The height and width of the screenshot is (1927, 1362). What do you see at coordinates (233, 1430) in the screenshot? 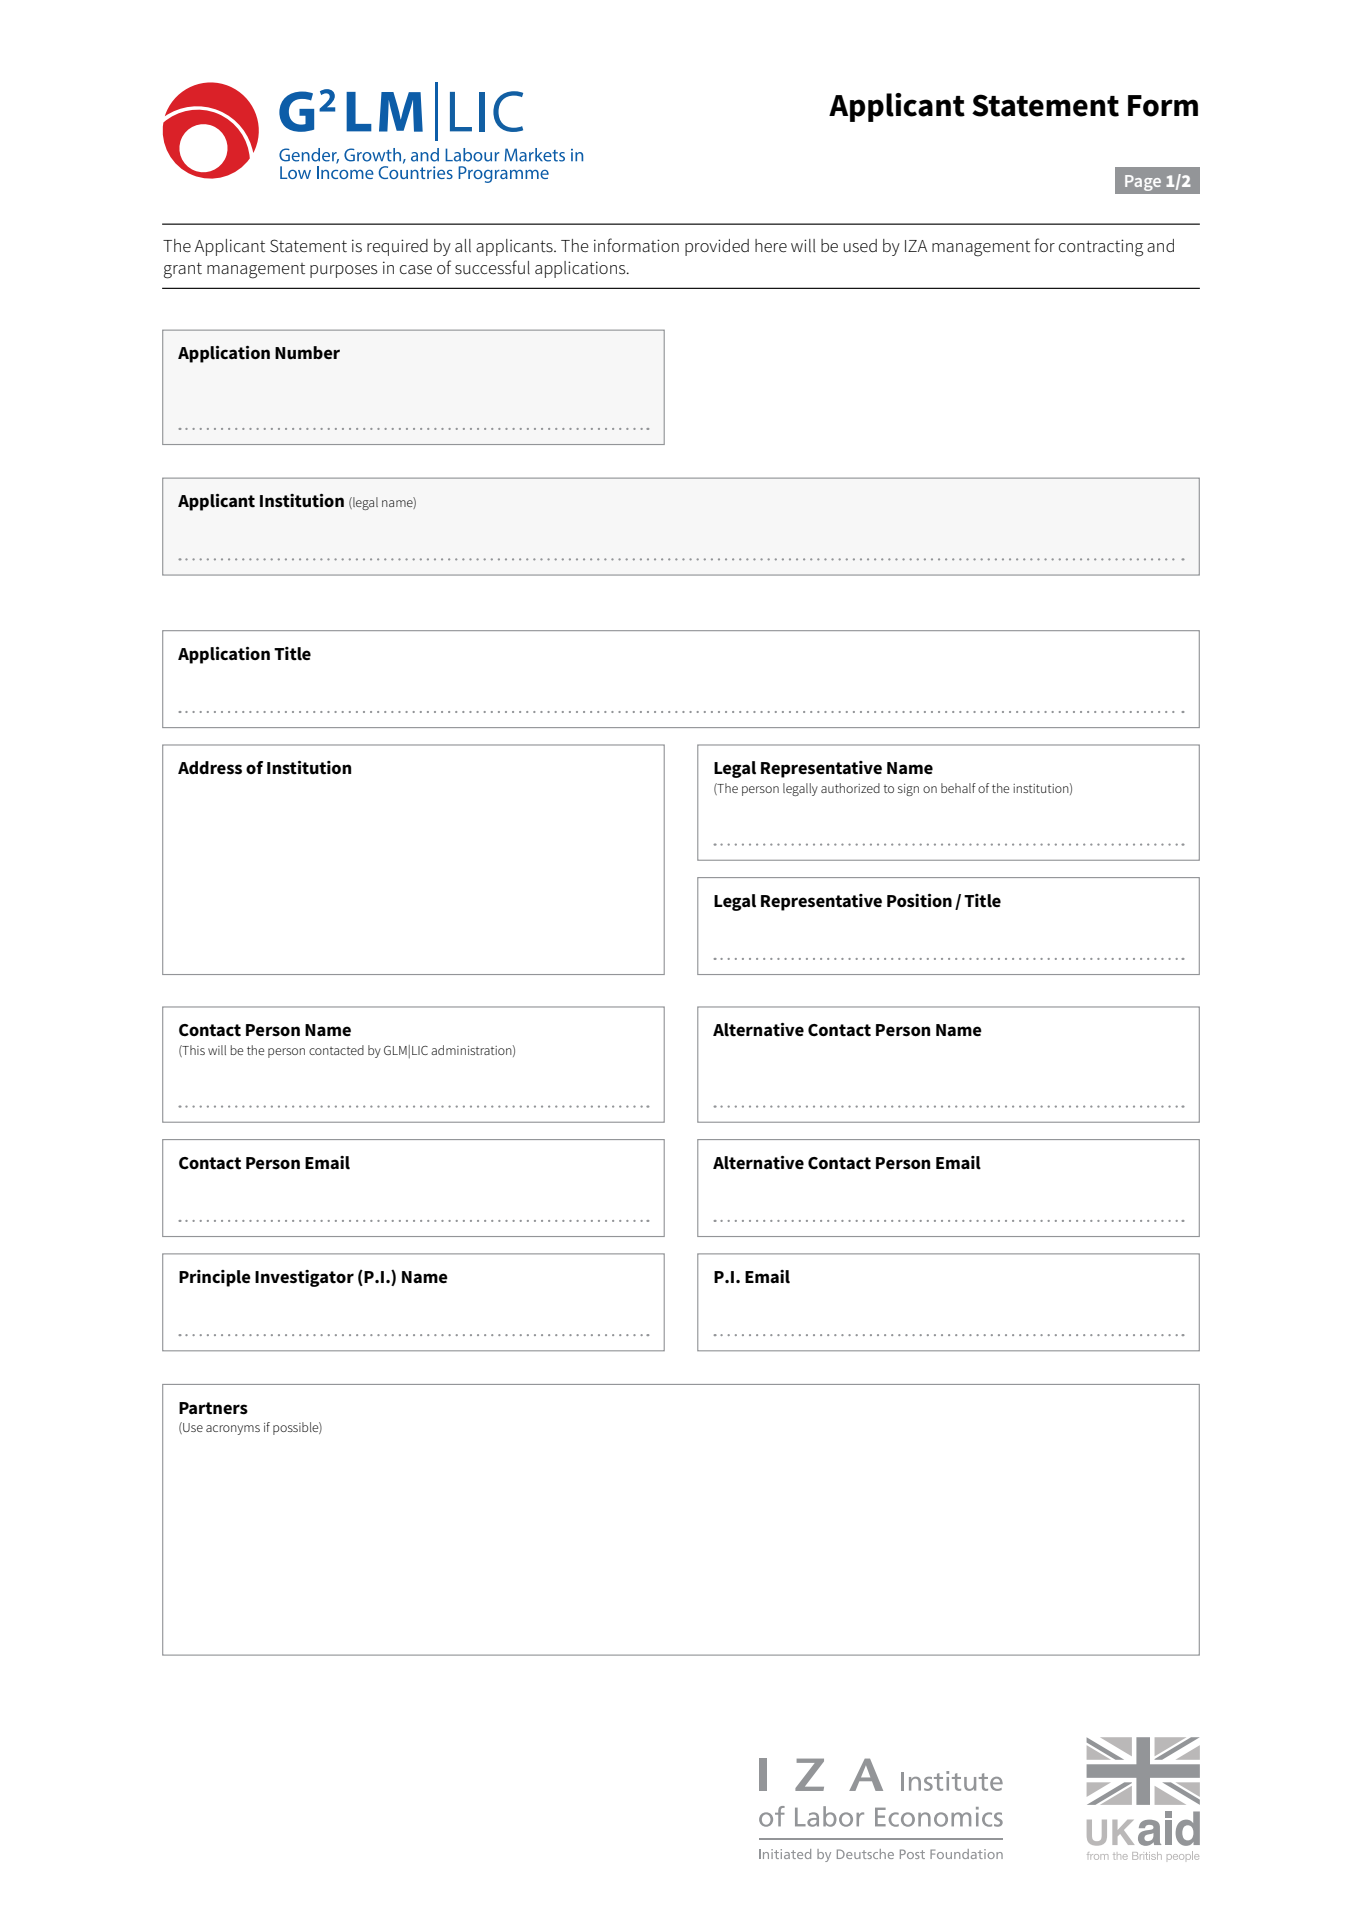
I see `acronyms` at bounding box center [233, 1430].
